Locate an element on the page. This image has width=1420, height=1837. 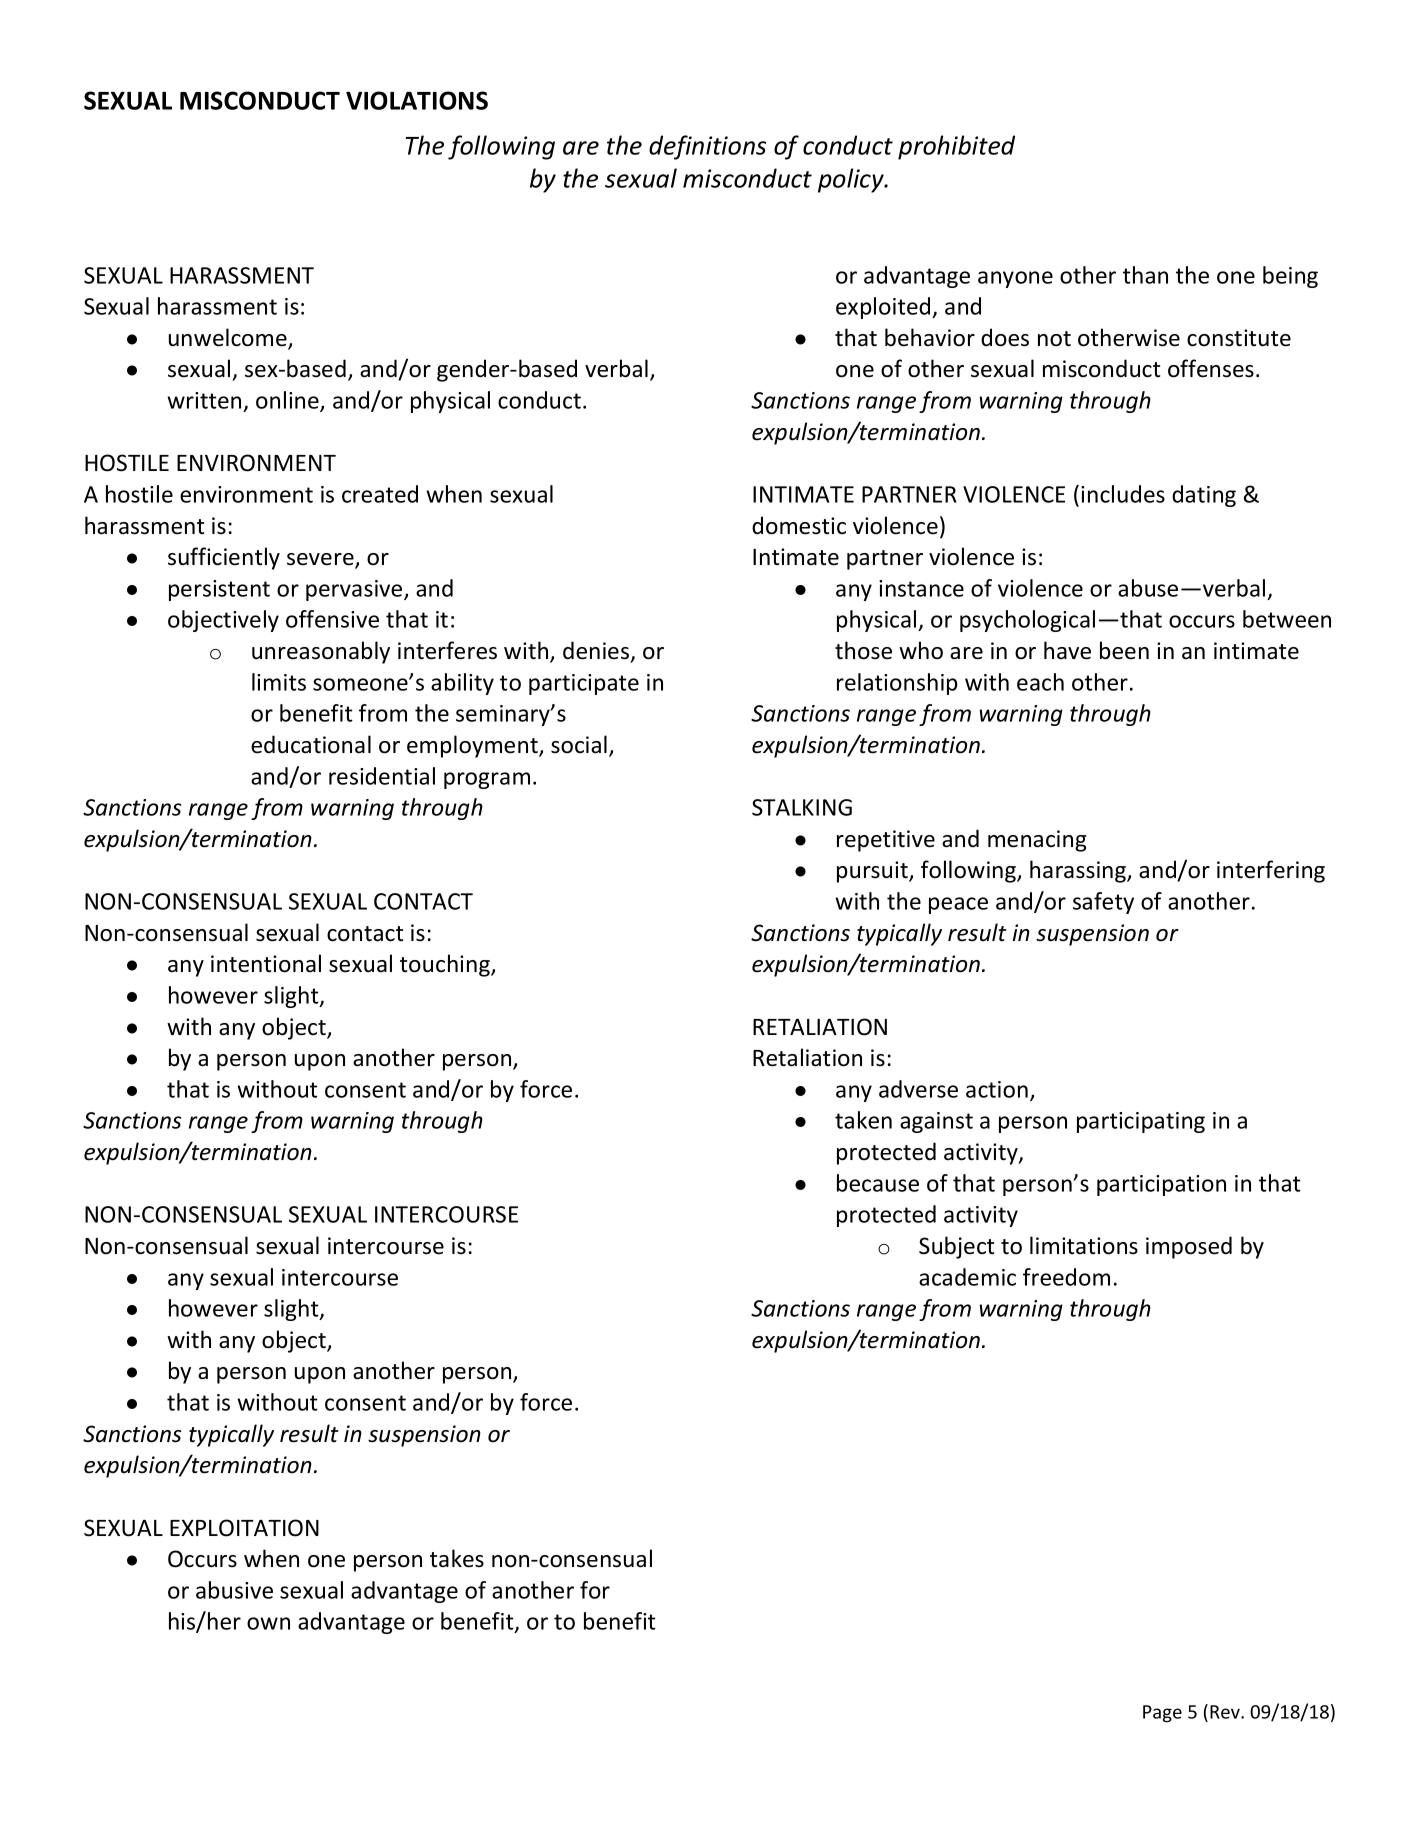
participation is located at coordinates (1161, 1185).
